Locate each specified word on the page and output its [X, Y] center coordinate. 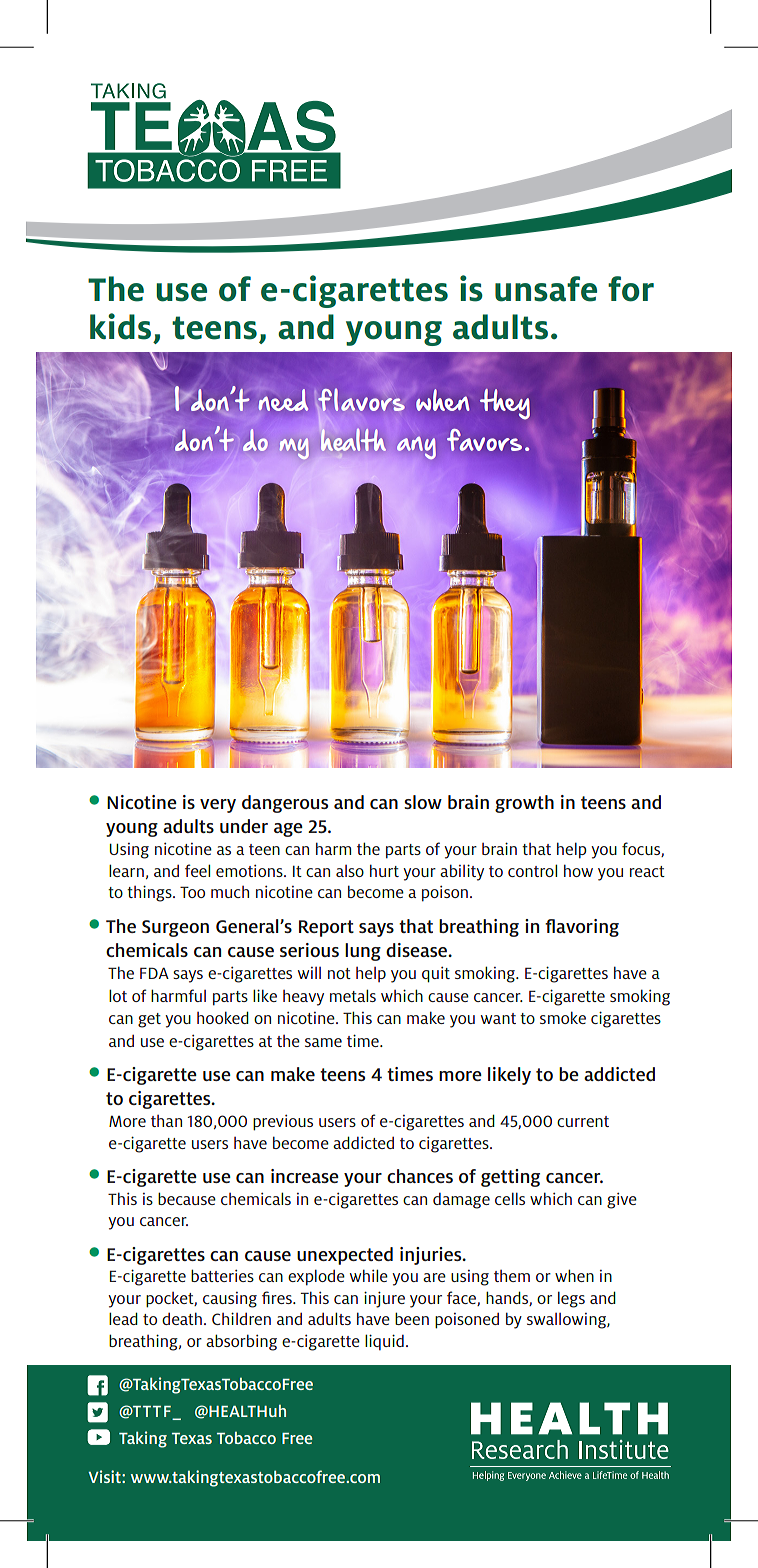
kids [120, 326]
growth [524, 804]
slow [423, 802]
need [283, 400]
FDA [154, 973]
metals [353, 995]
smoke [563, 1017]
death [182, 1318]
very [218, 806]
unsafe [546, 289]
